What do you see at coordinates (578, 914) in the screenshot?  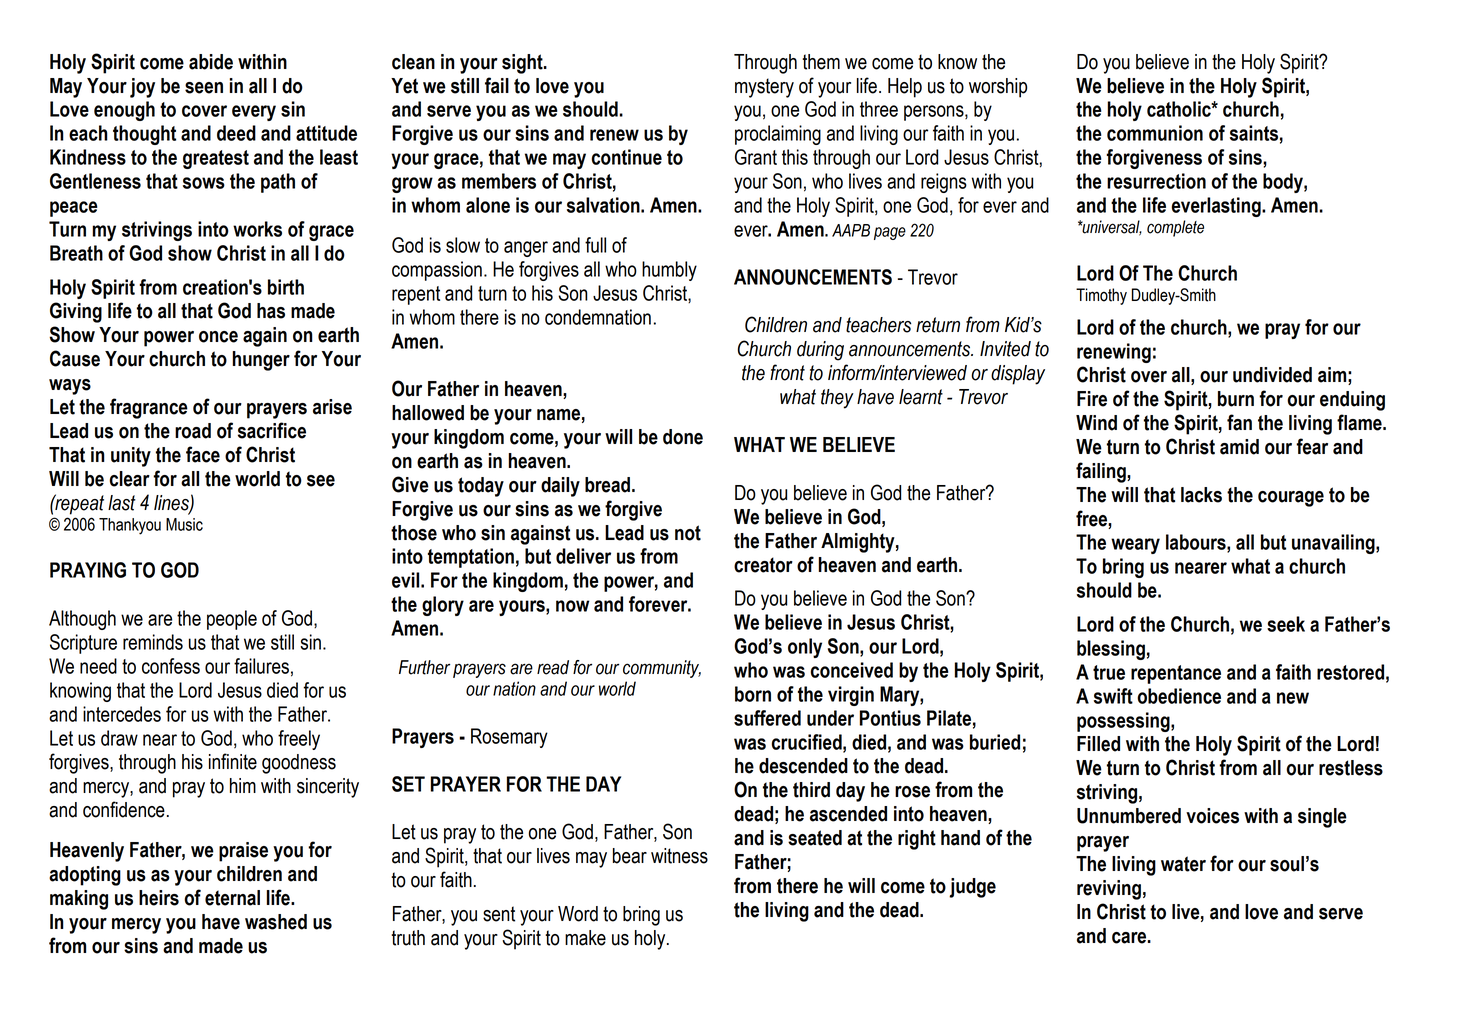 I see `Word` at bounding box center [578, 914].
